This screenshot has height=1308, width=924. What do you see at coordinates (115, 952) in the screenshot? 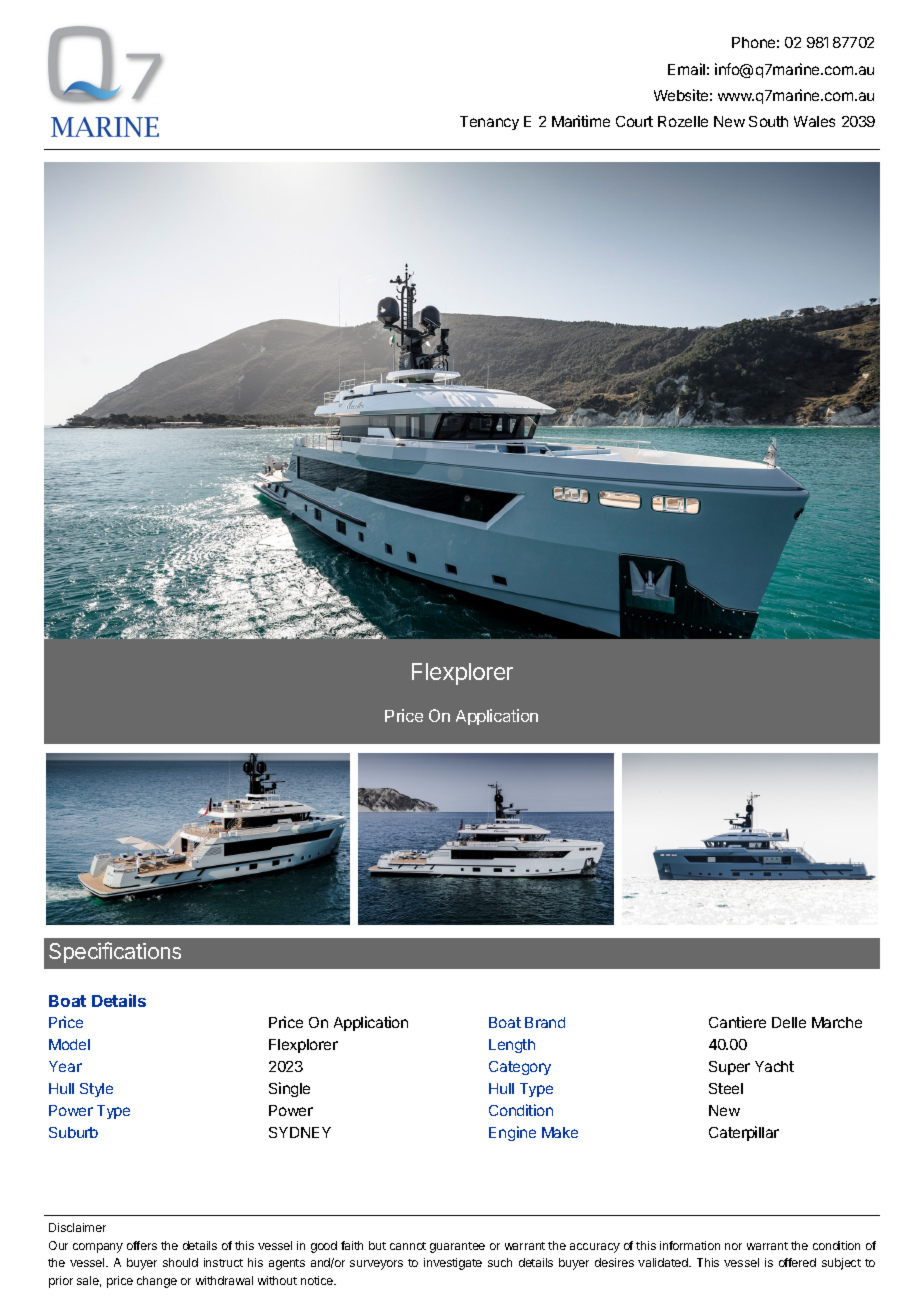
I see `Specifications` at bounding box center [115, 952].
